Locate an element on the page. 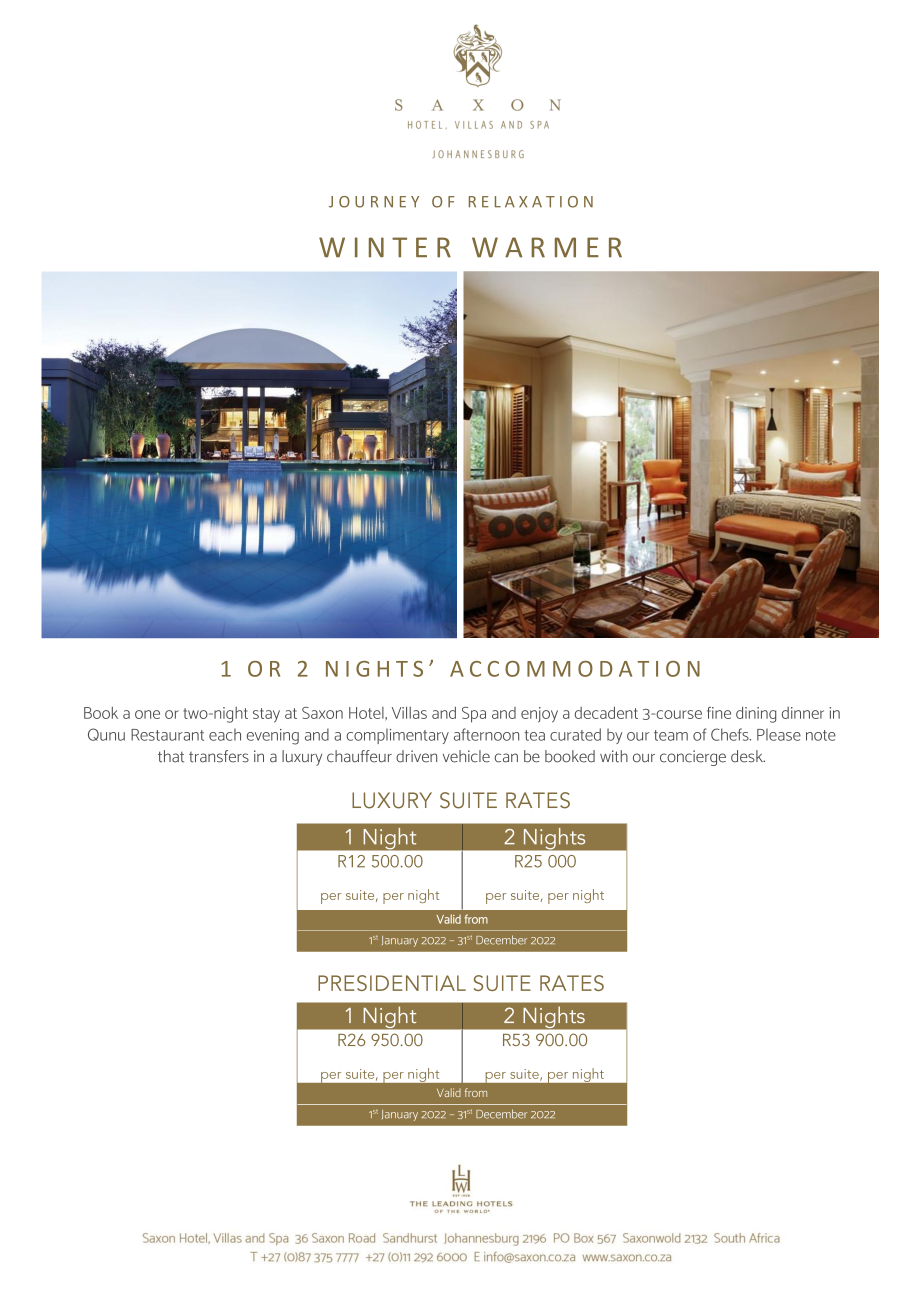 The height and width of the image is (1307, 924). desk is located at coordinates (748, 756).
